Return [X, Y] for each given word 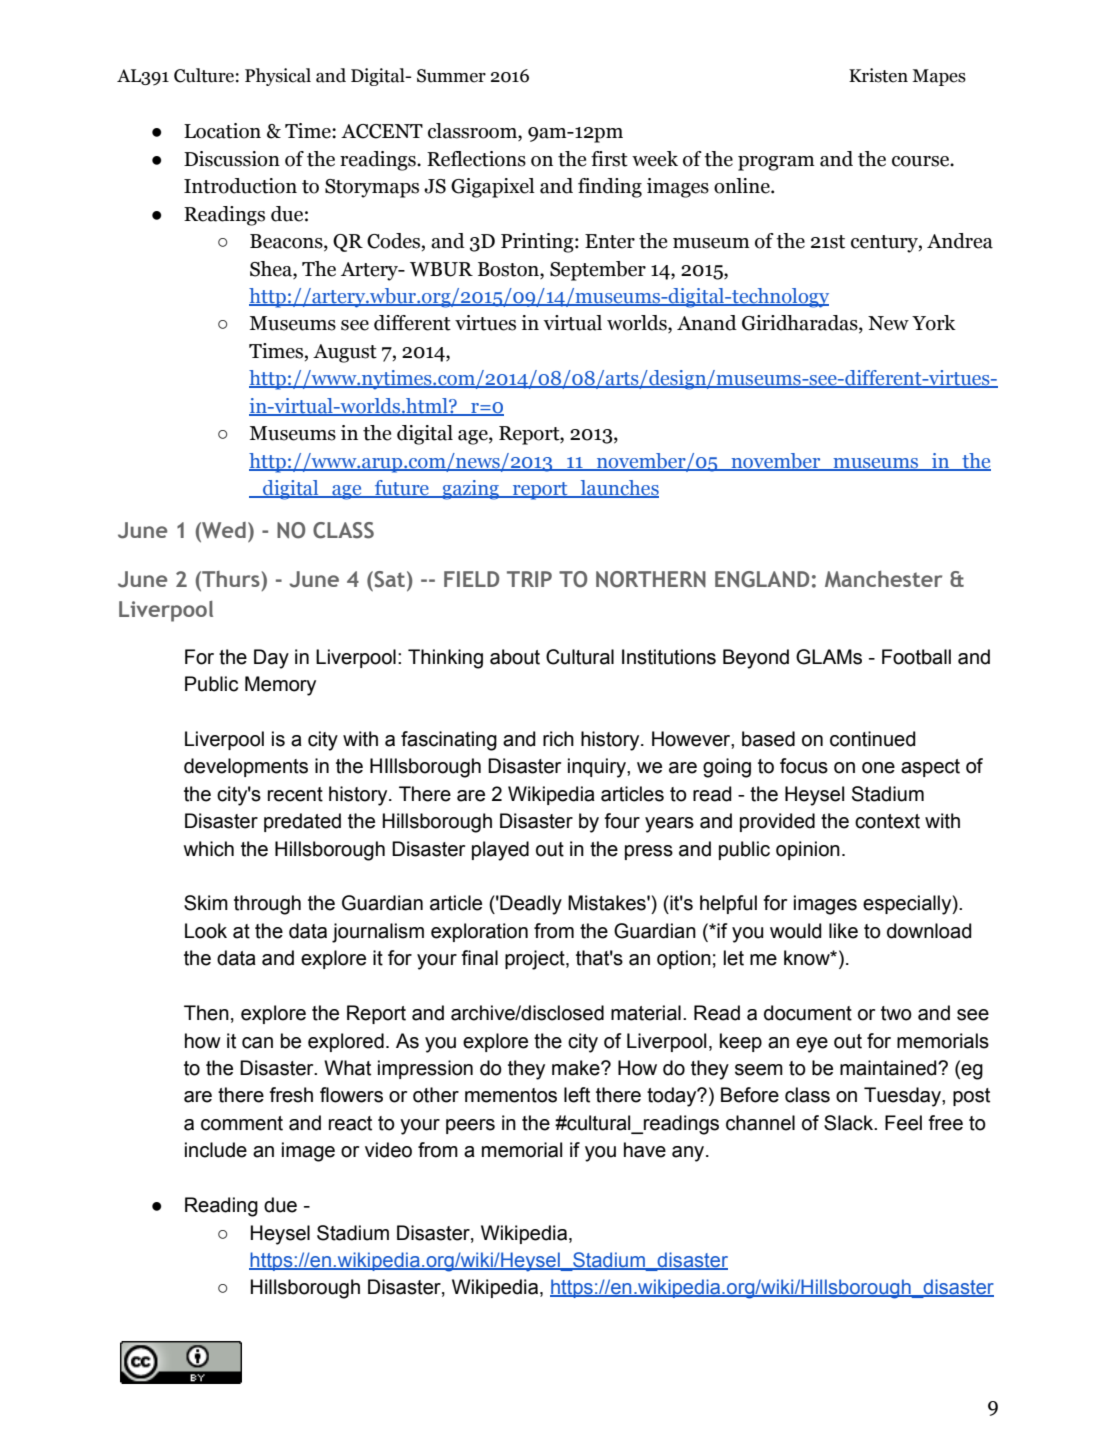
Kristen [878, 75]
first [609, 159]
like [843, 931]
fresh [291, 1095]
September [598, 271]
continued [873, 739]
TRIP [529, 579]
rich [558, 739]
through [267, 905]
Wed [223, 530]
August [345, 353]
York [934, 323]
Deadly [530, 905]
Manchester [883, 579]
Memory [280, 686]
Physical [278, 77]
